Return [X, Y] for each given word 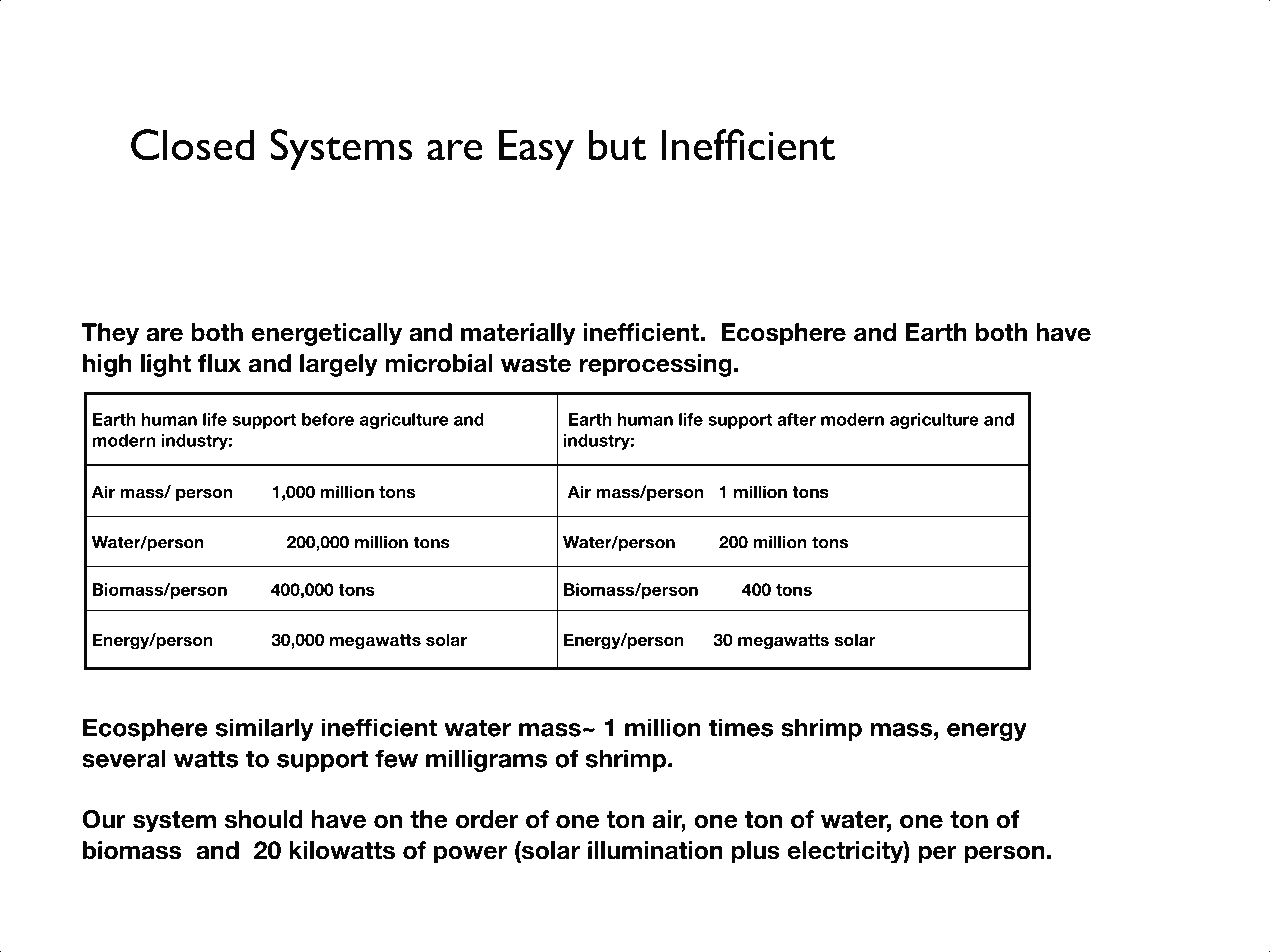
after [796, 419]
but [617, 145]
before [328, 419]
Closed [192, 145]
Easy [536, 150]
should [264, 819]
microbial [439, 363]
